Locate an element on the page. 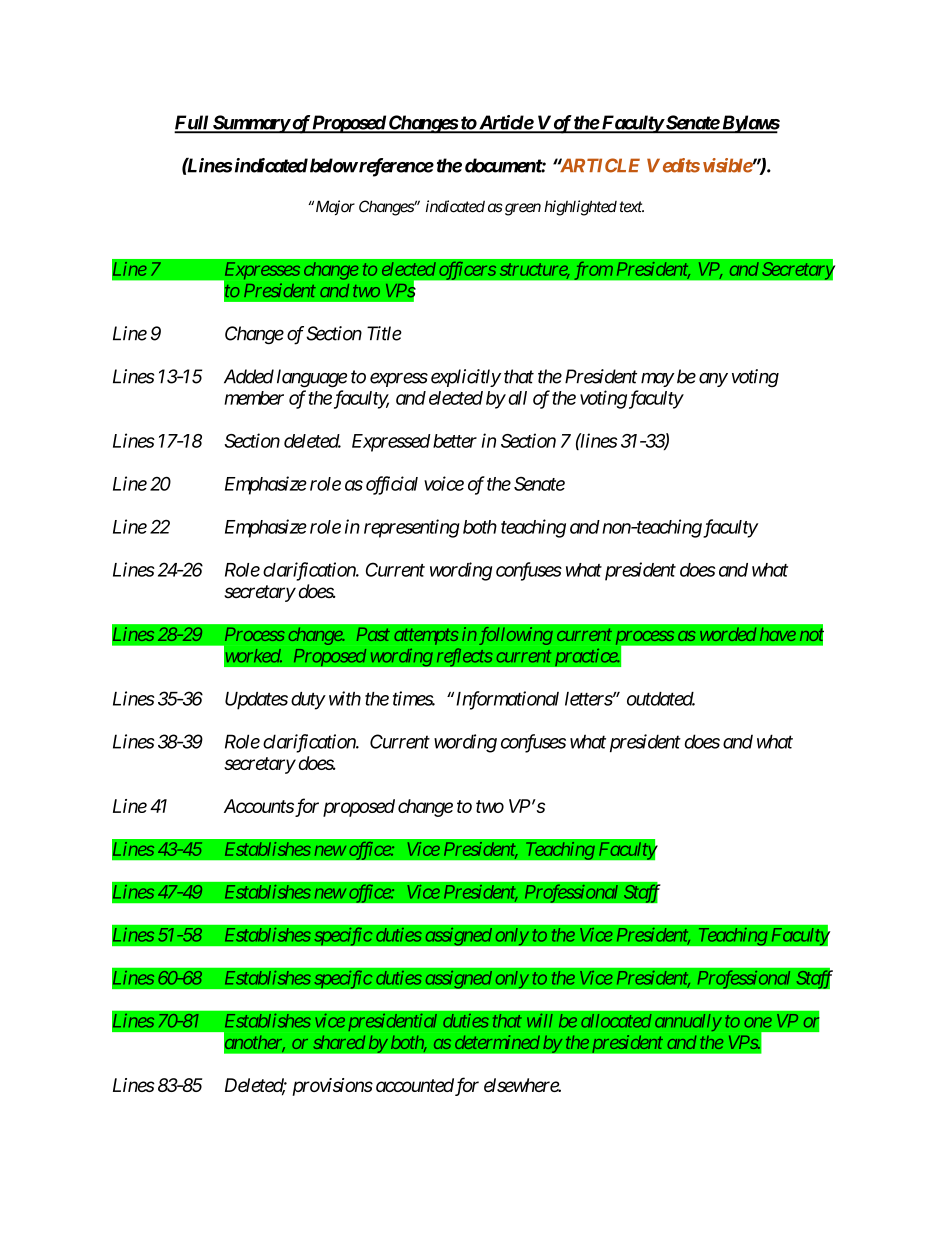  language is located at coordinates (312, 378).
